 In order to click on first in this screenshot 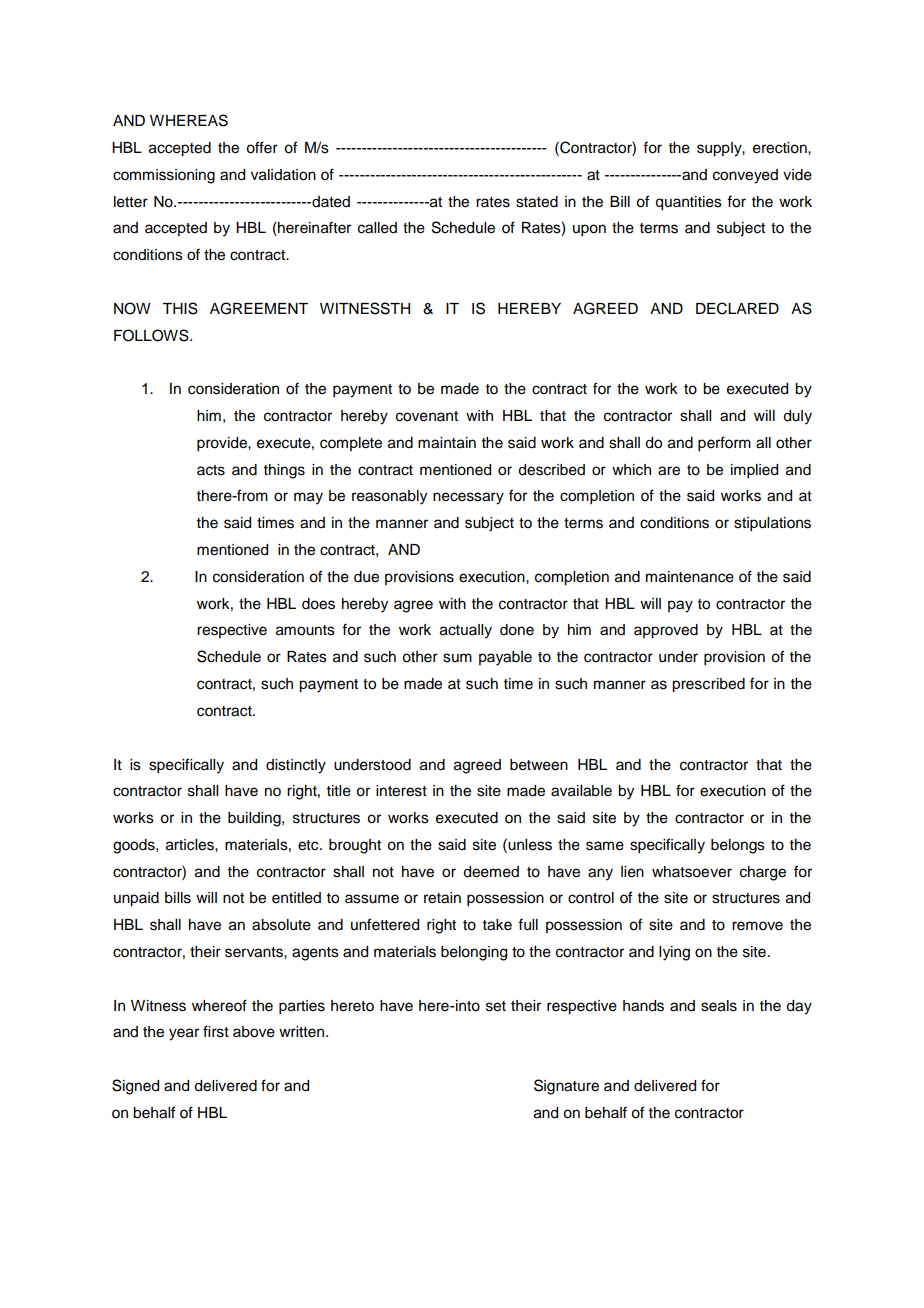, I will do `click(216, 1031)`.
